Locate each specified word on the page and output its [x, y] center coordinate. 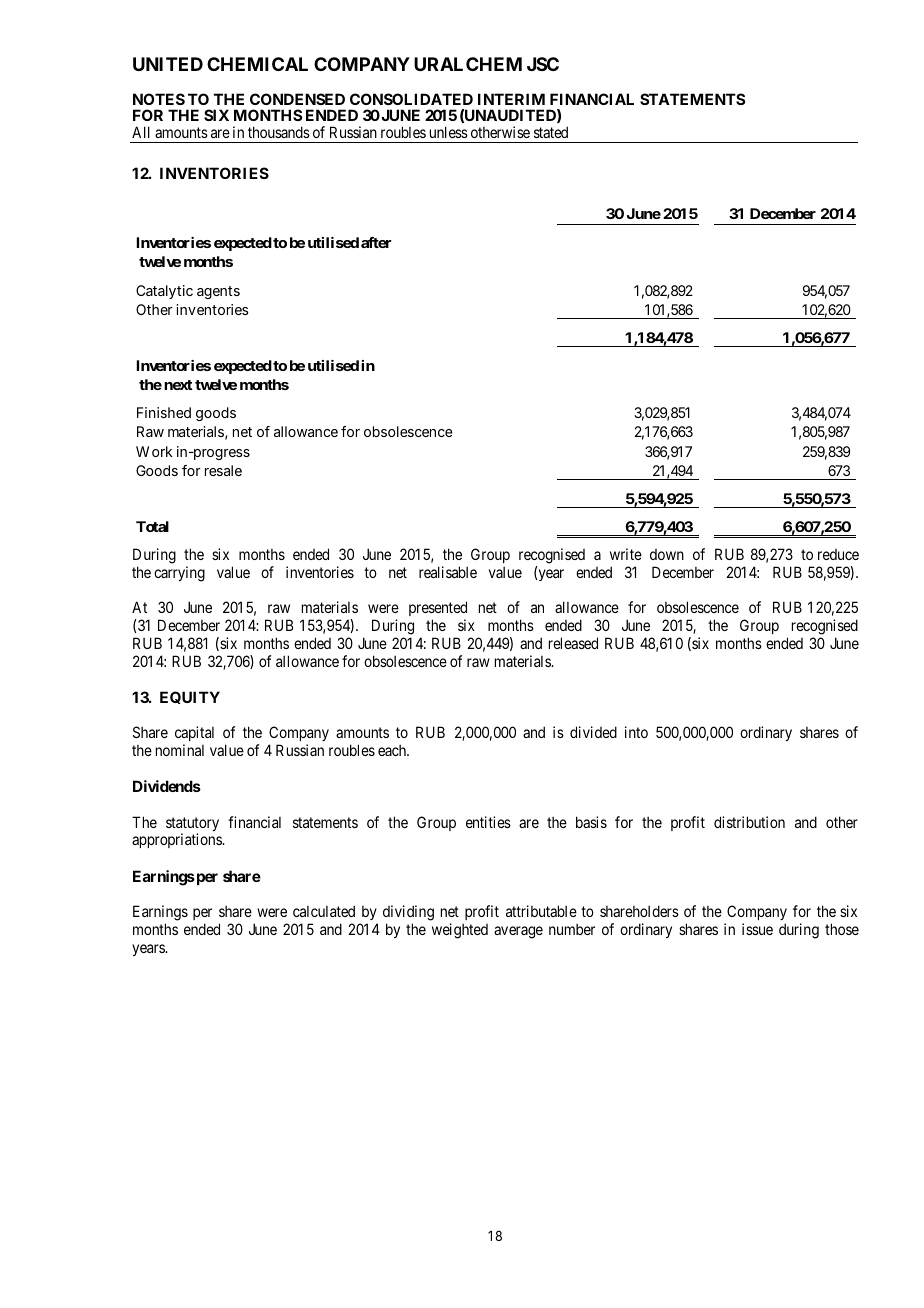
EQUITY [190, 697]
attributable [541, 911]
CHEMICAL [257, 64]
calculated [324, 911]
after [376, 242]
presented [438, 608]
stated [551, 132]
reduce [838, 554]
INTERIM [511, 99]
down [667, 554]
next [178, 385]
